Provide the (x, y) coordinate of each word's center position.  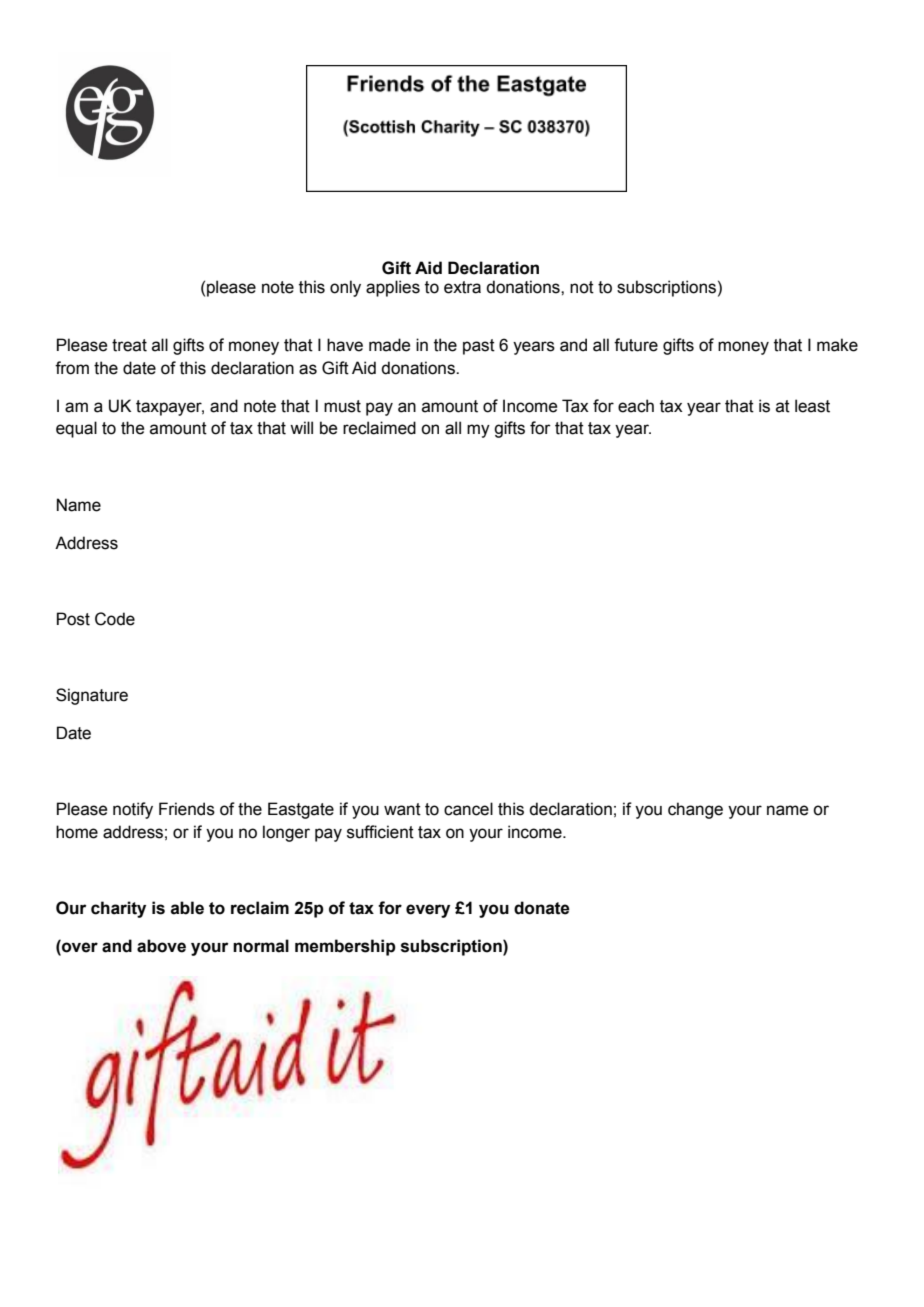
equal (76, 429)
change (695, 810)
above (161, 946)
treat (129, 345)
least (812, 406)
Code (115, 619)
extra (462, 287)
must (342, 406)
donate (542, 908)
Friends (187, 809)
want (402, 809)
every (428, 911)
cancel (468, 809)
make (837, 345)
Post (73, 619)
